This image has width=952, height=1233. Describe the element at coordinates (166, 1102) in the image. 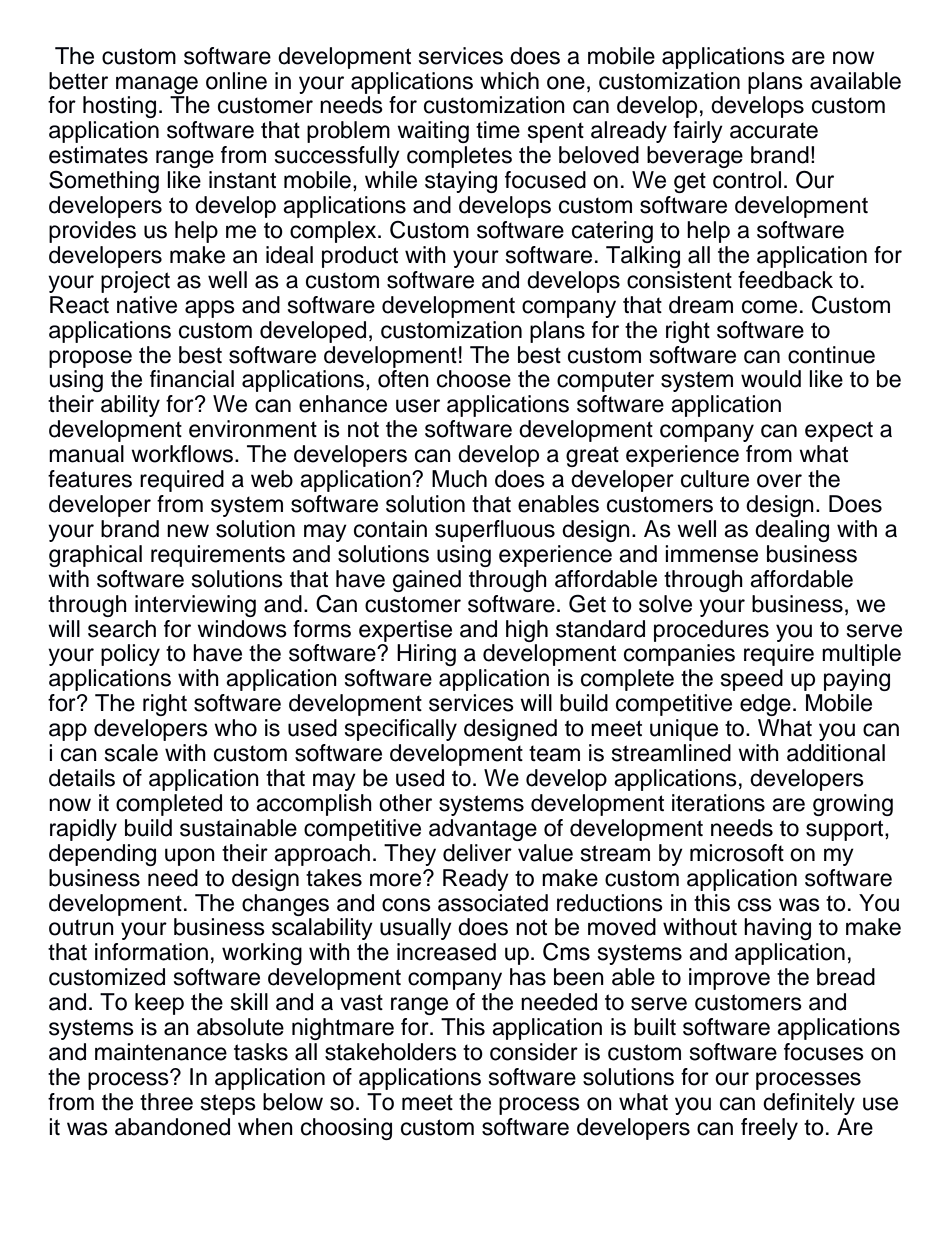

I see `three` at that location.
